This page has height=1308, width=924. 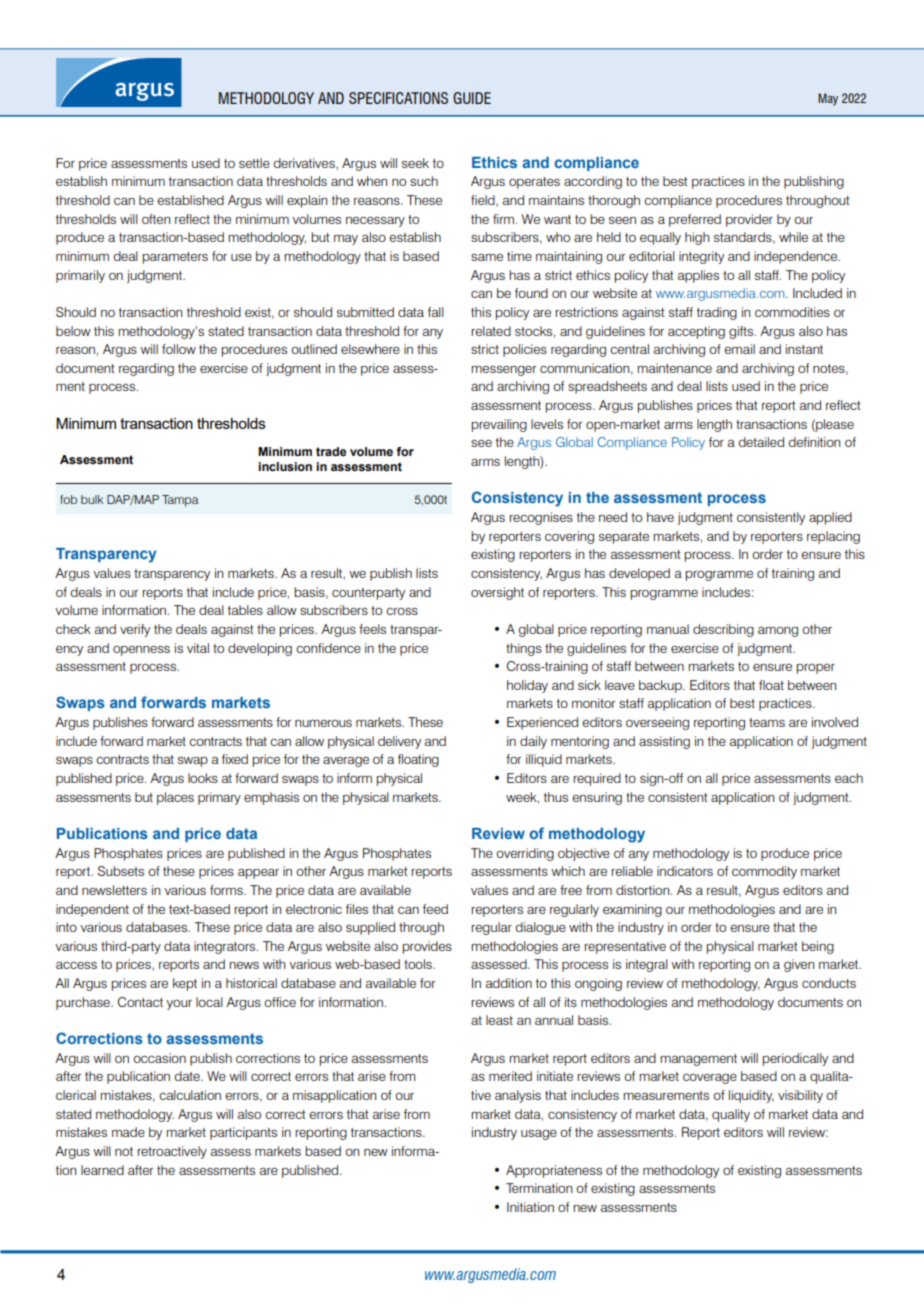 What do you see at coordinates (524, 649) in the page?
I see `things` at bounding box center [524, 649].
